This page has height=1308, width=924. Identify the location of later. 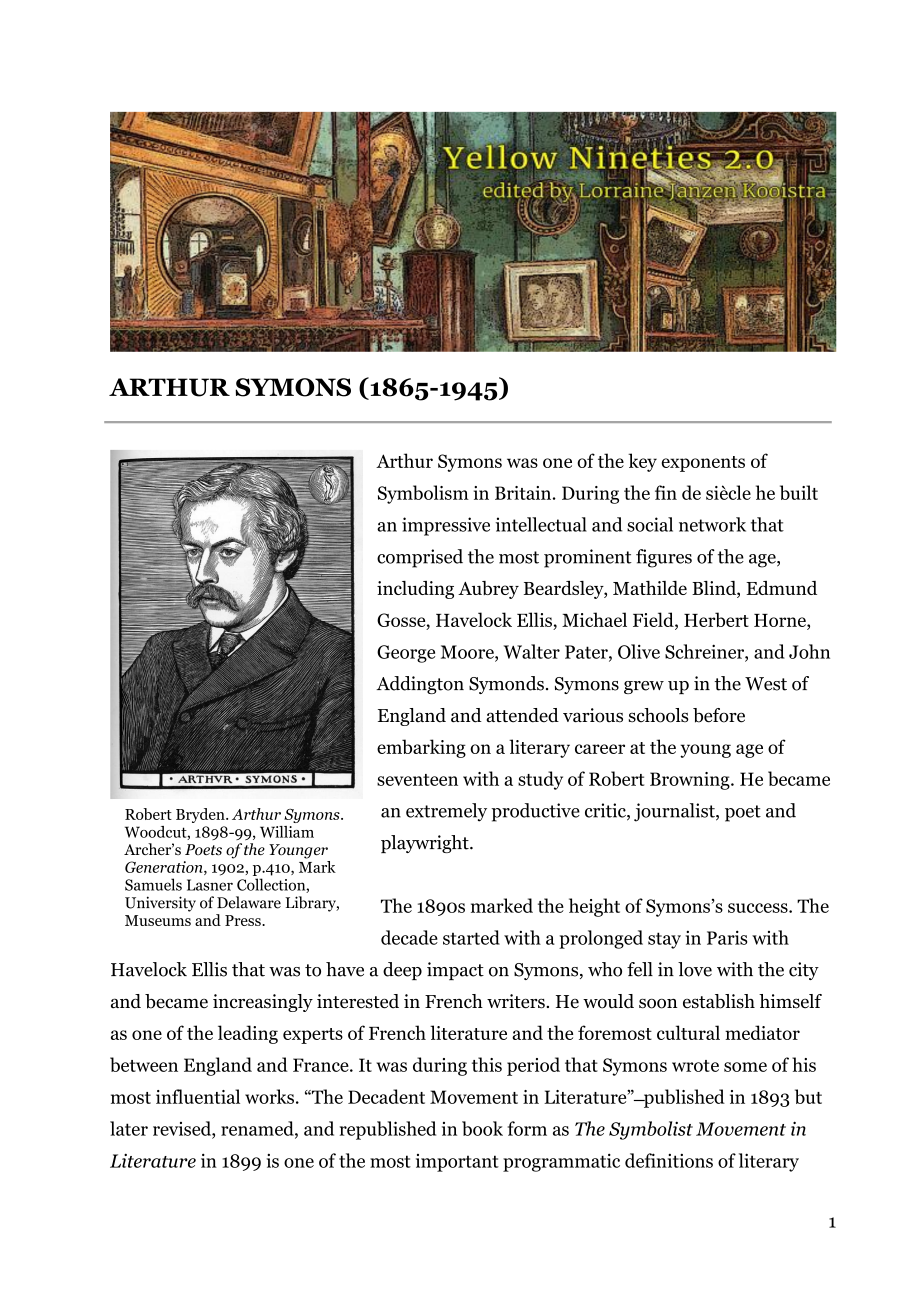
(129, 1128).
